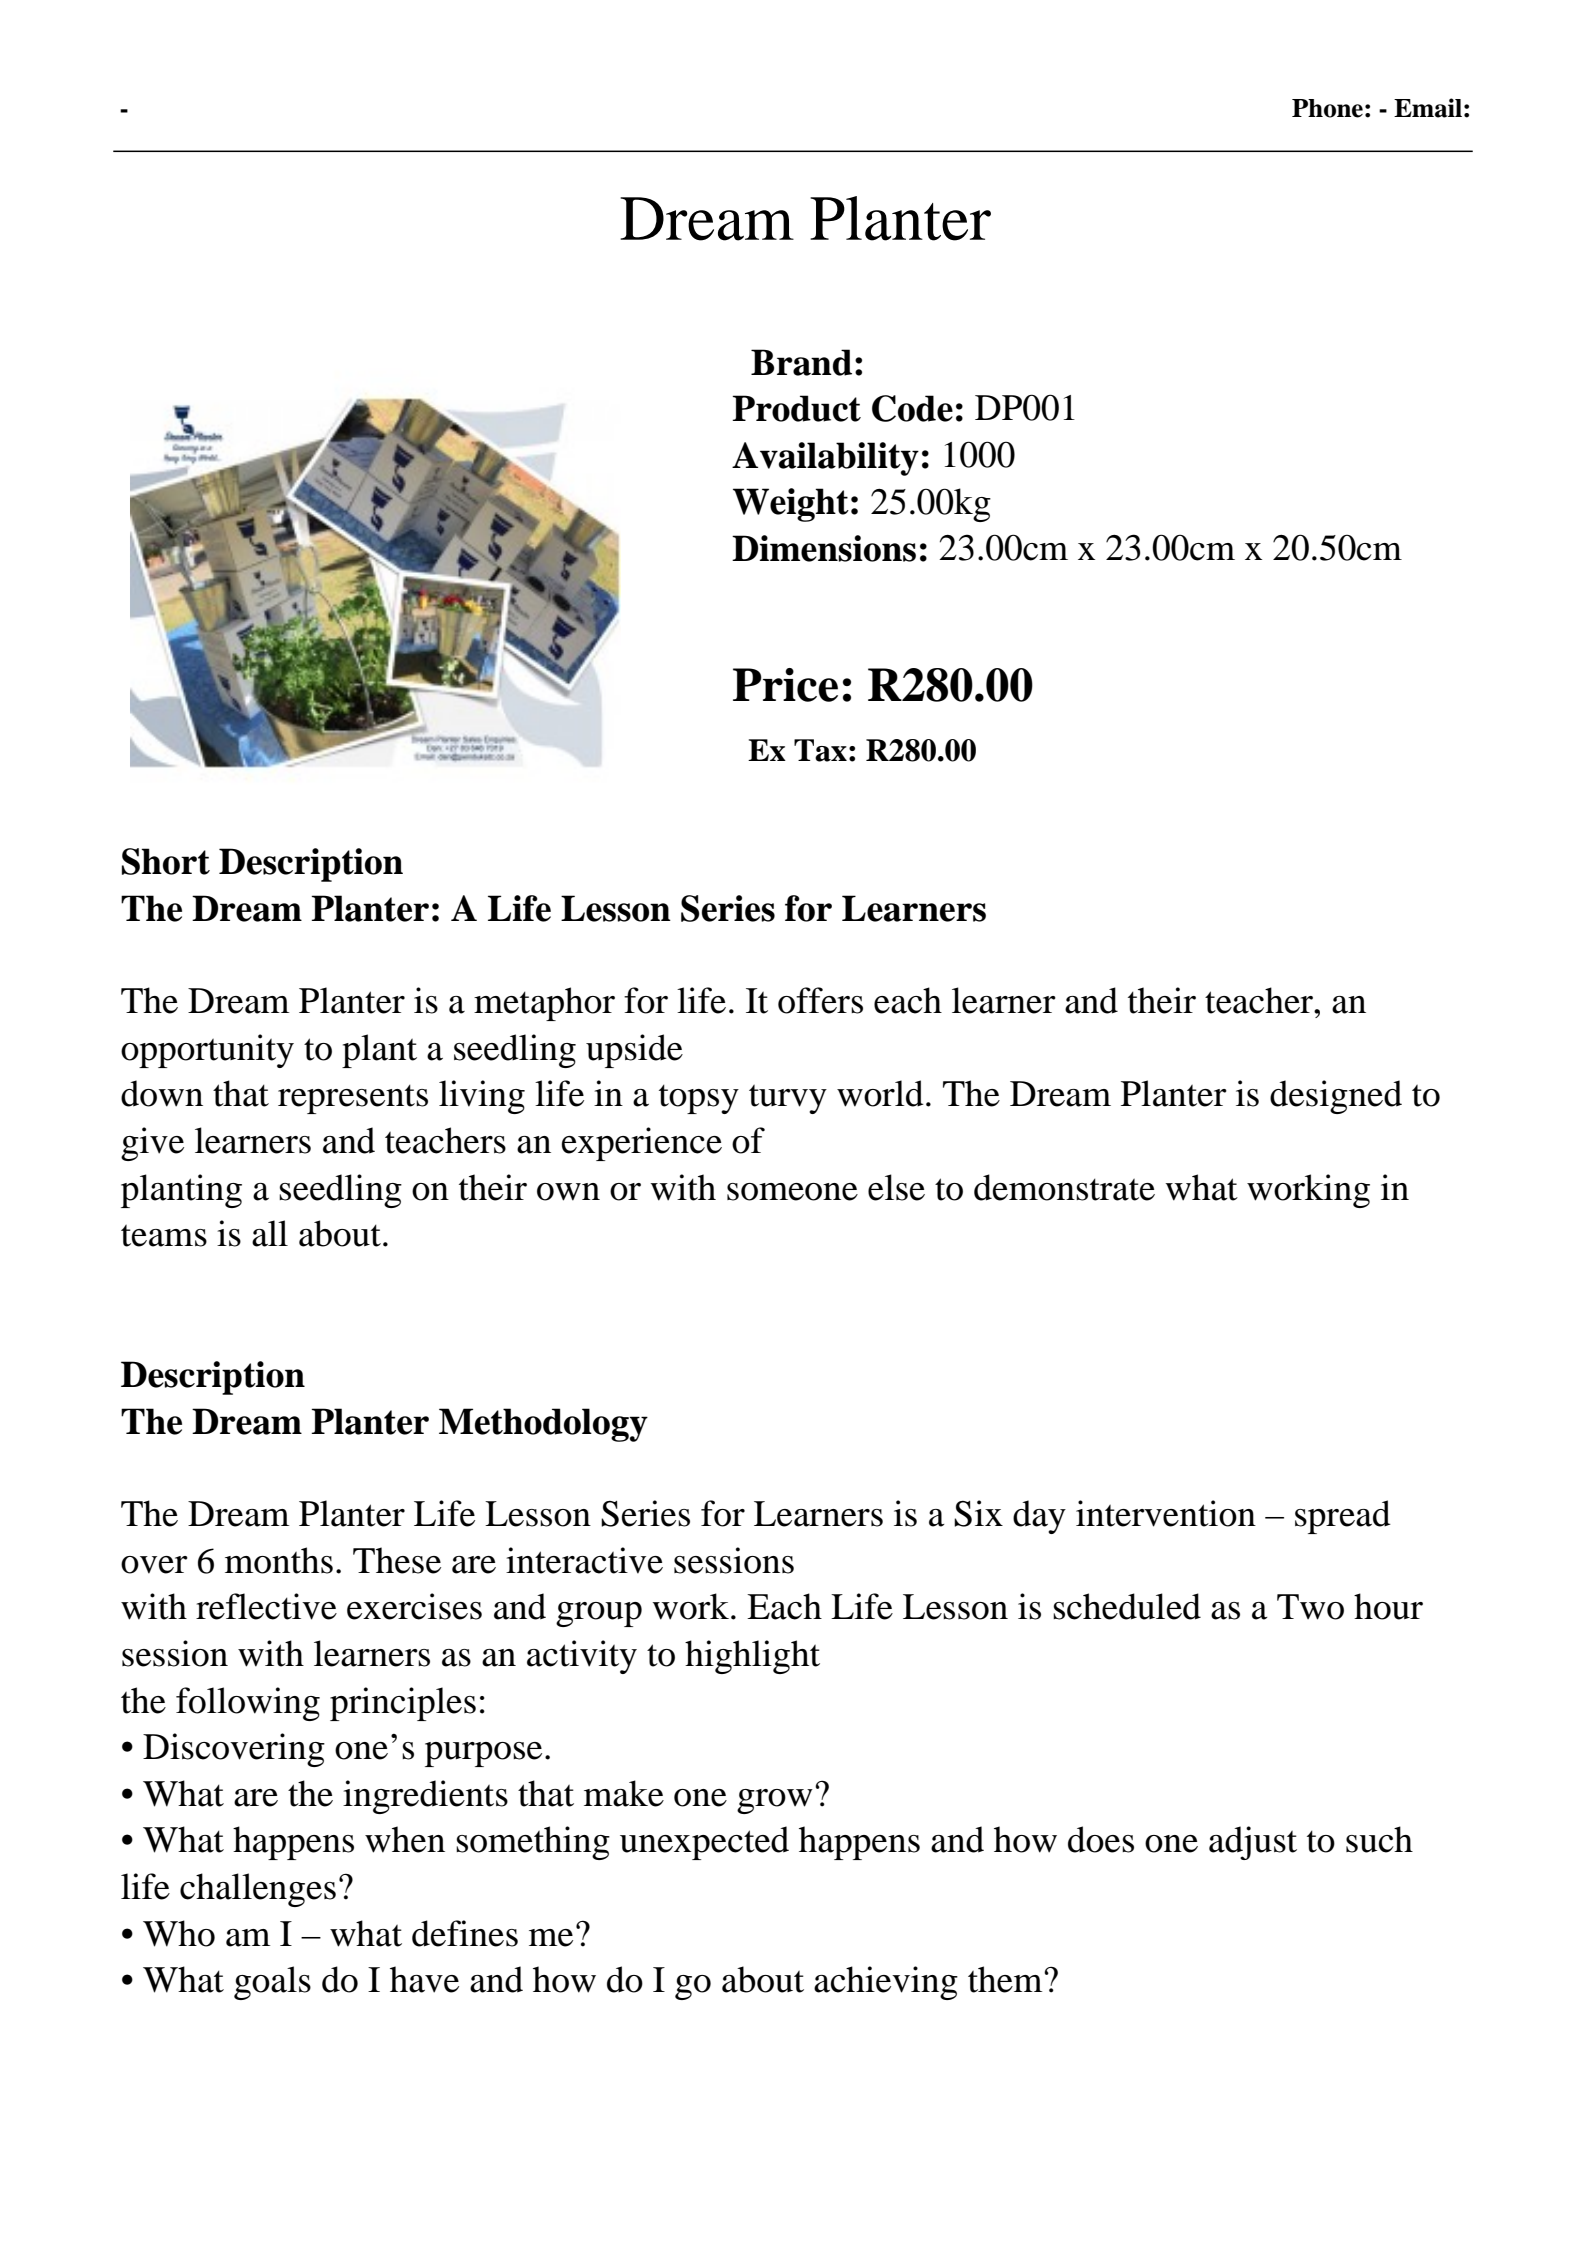  What do you see at coordinates (796, 408) in the page?
I see `Product` at bounding box center [796, 408].
